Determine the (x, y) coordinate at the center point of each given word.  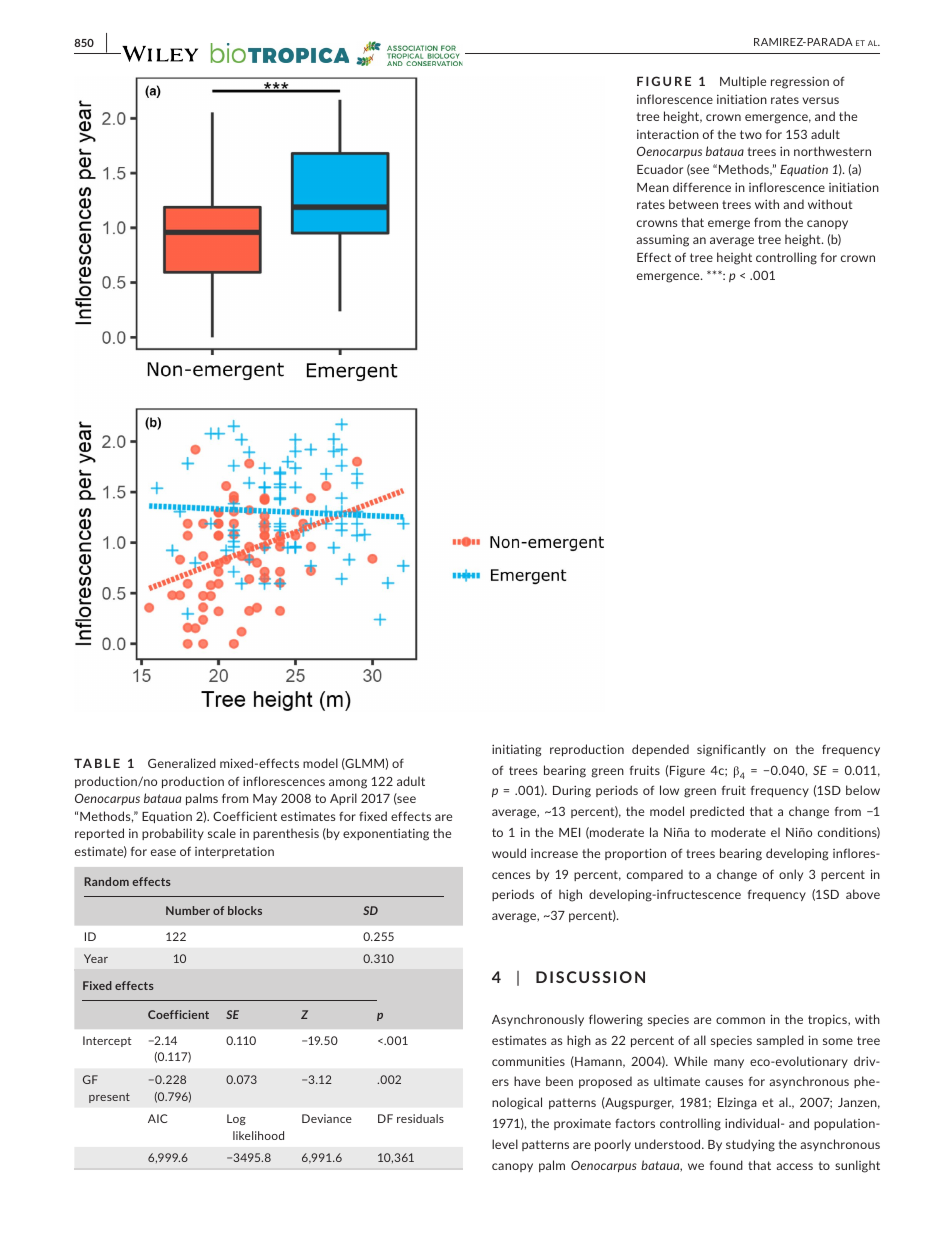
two (751, 134)
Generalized (182, 763)
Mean (653, 187)
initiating (516, 750)
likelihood (258, 1135)
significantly (731, 750)
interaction (668, 134)
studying (750, 1145)
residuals (420, 1118)
